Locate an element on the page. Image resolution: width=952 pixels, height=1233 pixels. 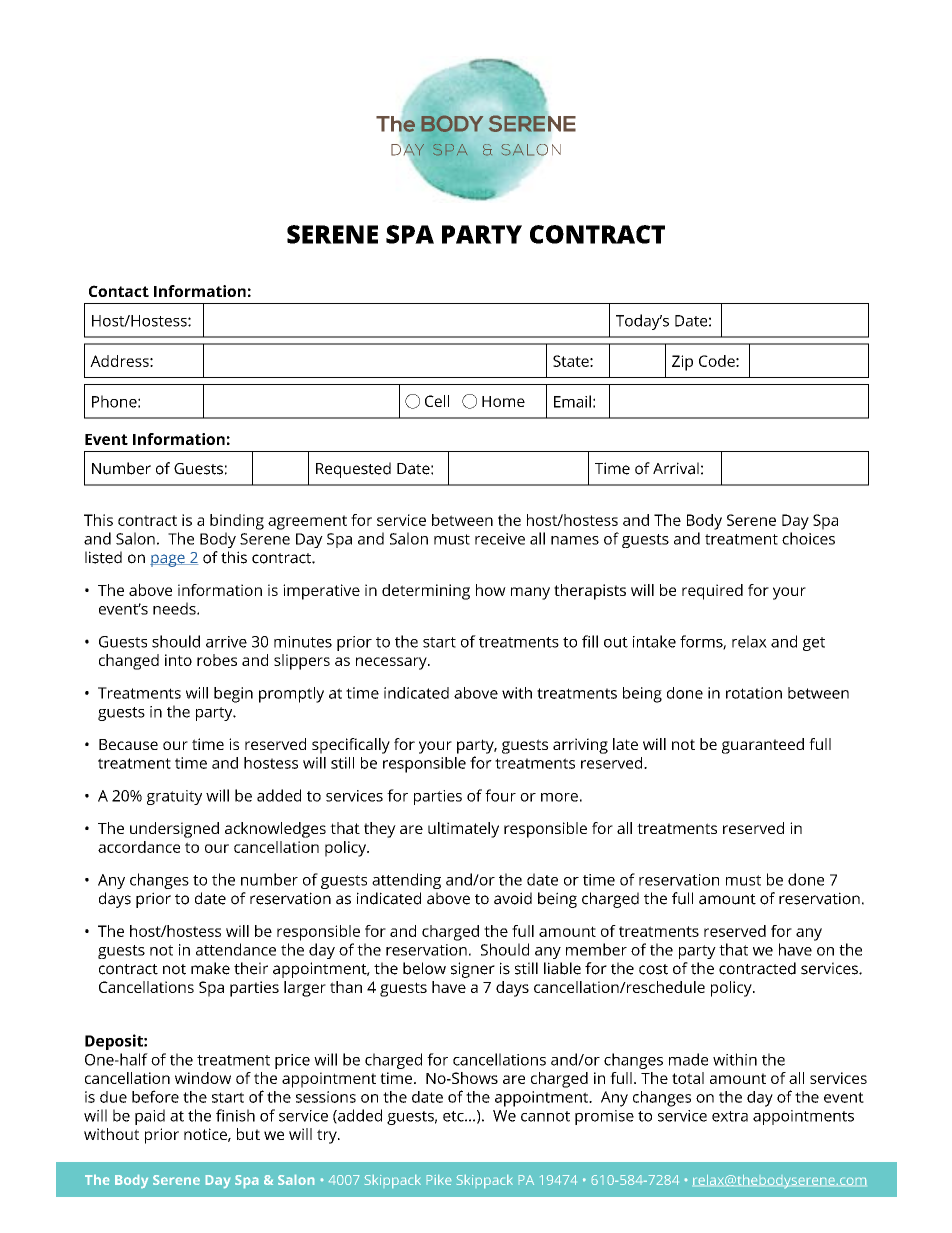
Because is located at coordinates (128, 744).
